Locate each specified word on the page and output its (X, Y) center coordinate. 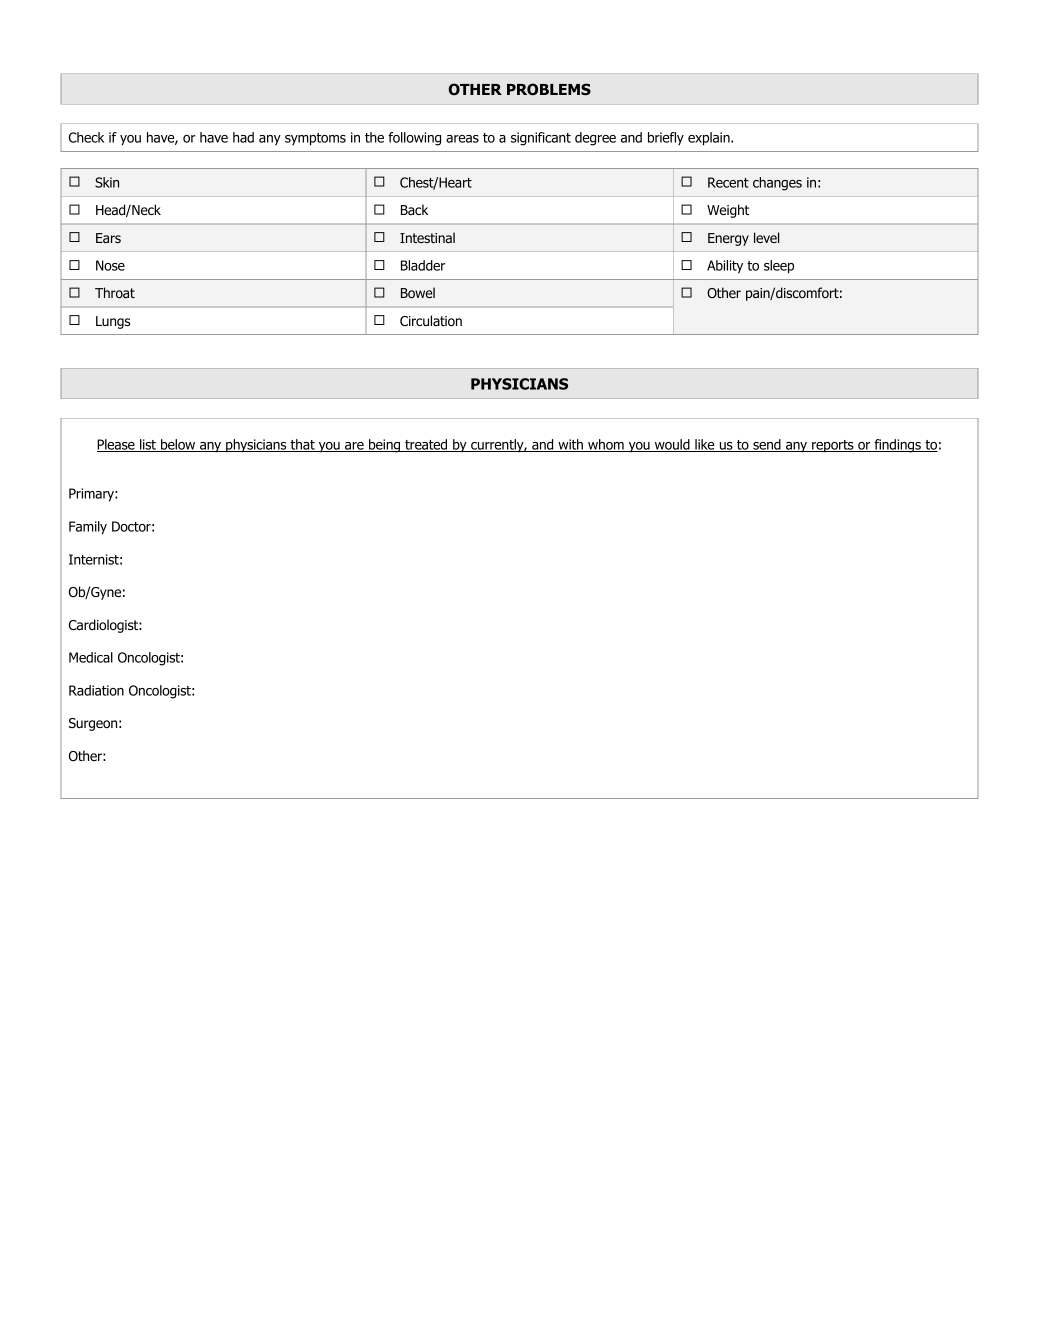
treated (426, 445)
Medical (91, 657)
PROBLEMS (549, 89)
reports (833, 446)
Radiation (96, 690)
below (178, 445)
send (767, 445)
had (243, 137)
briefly (666, 138)
